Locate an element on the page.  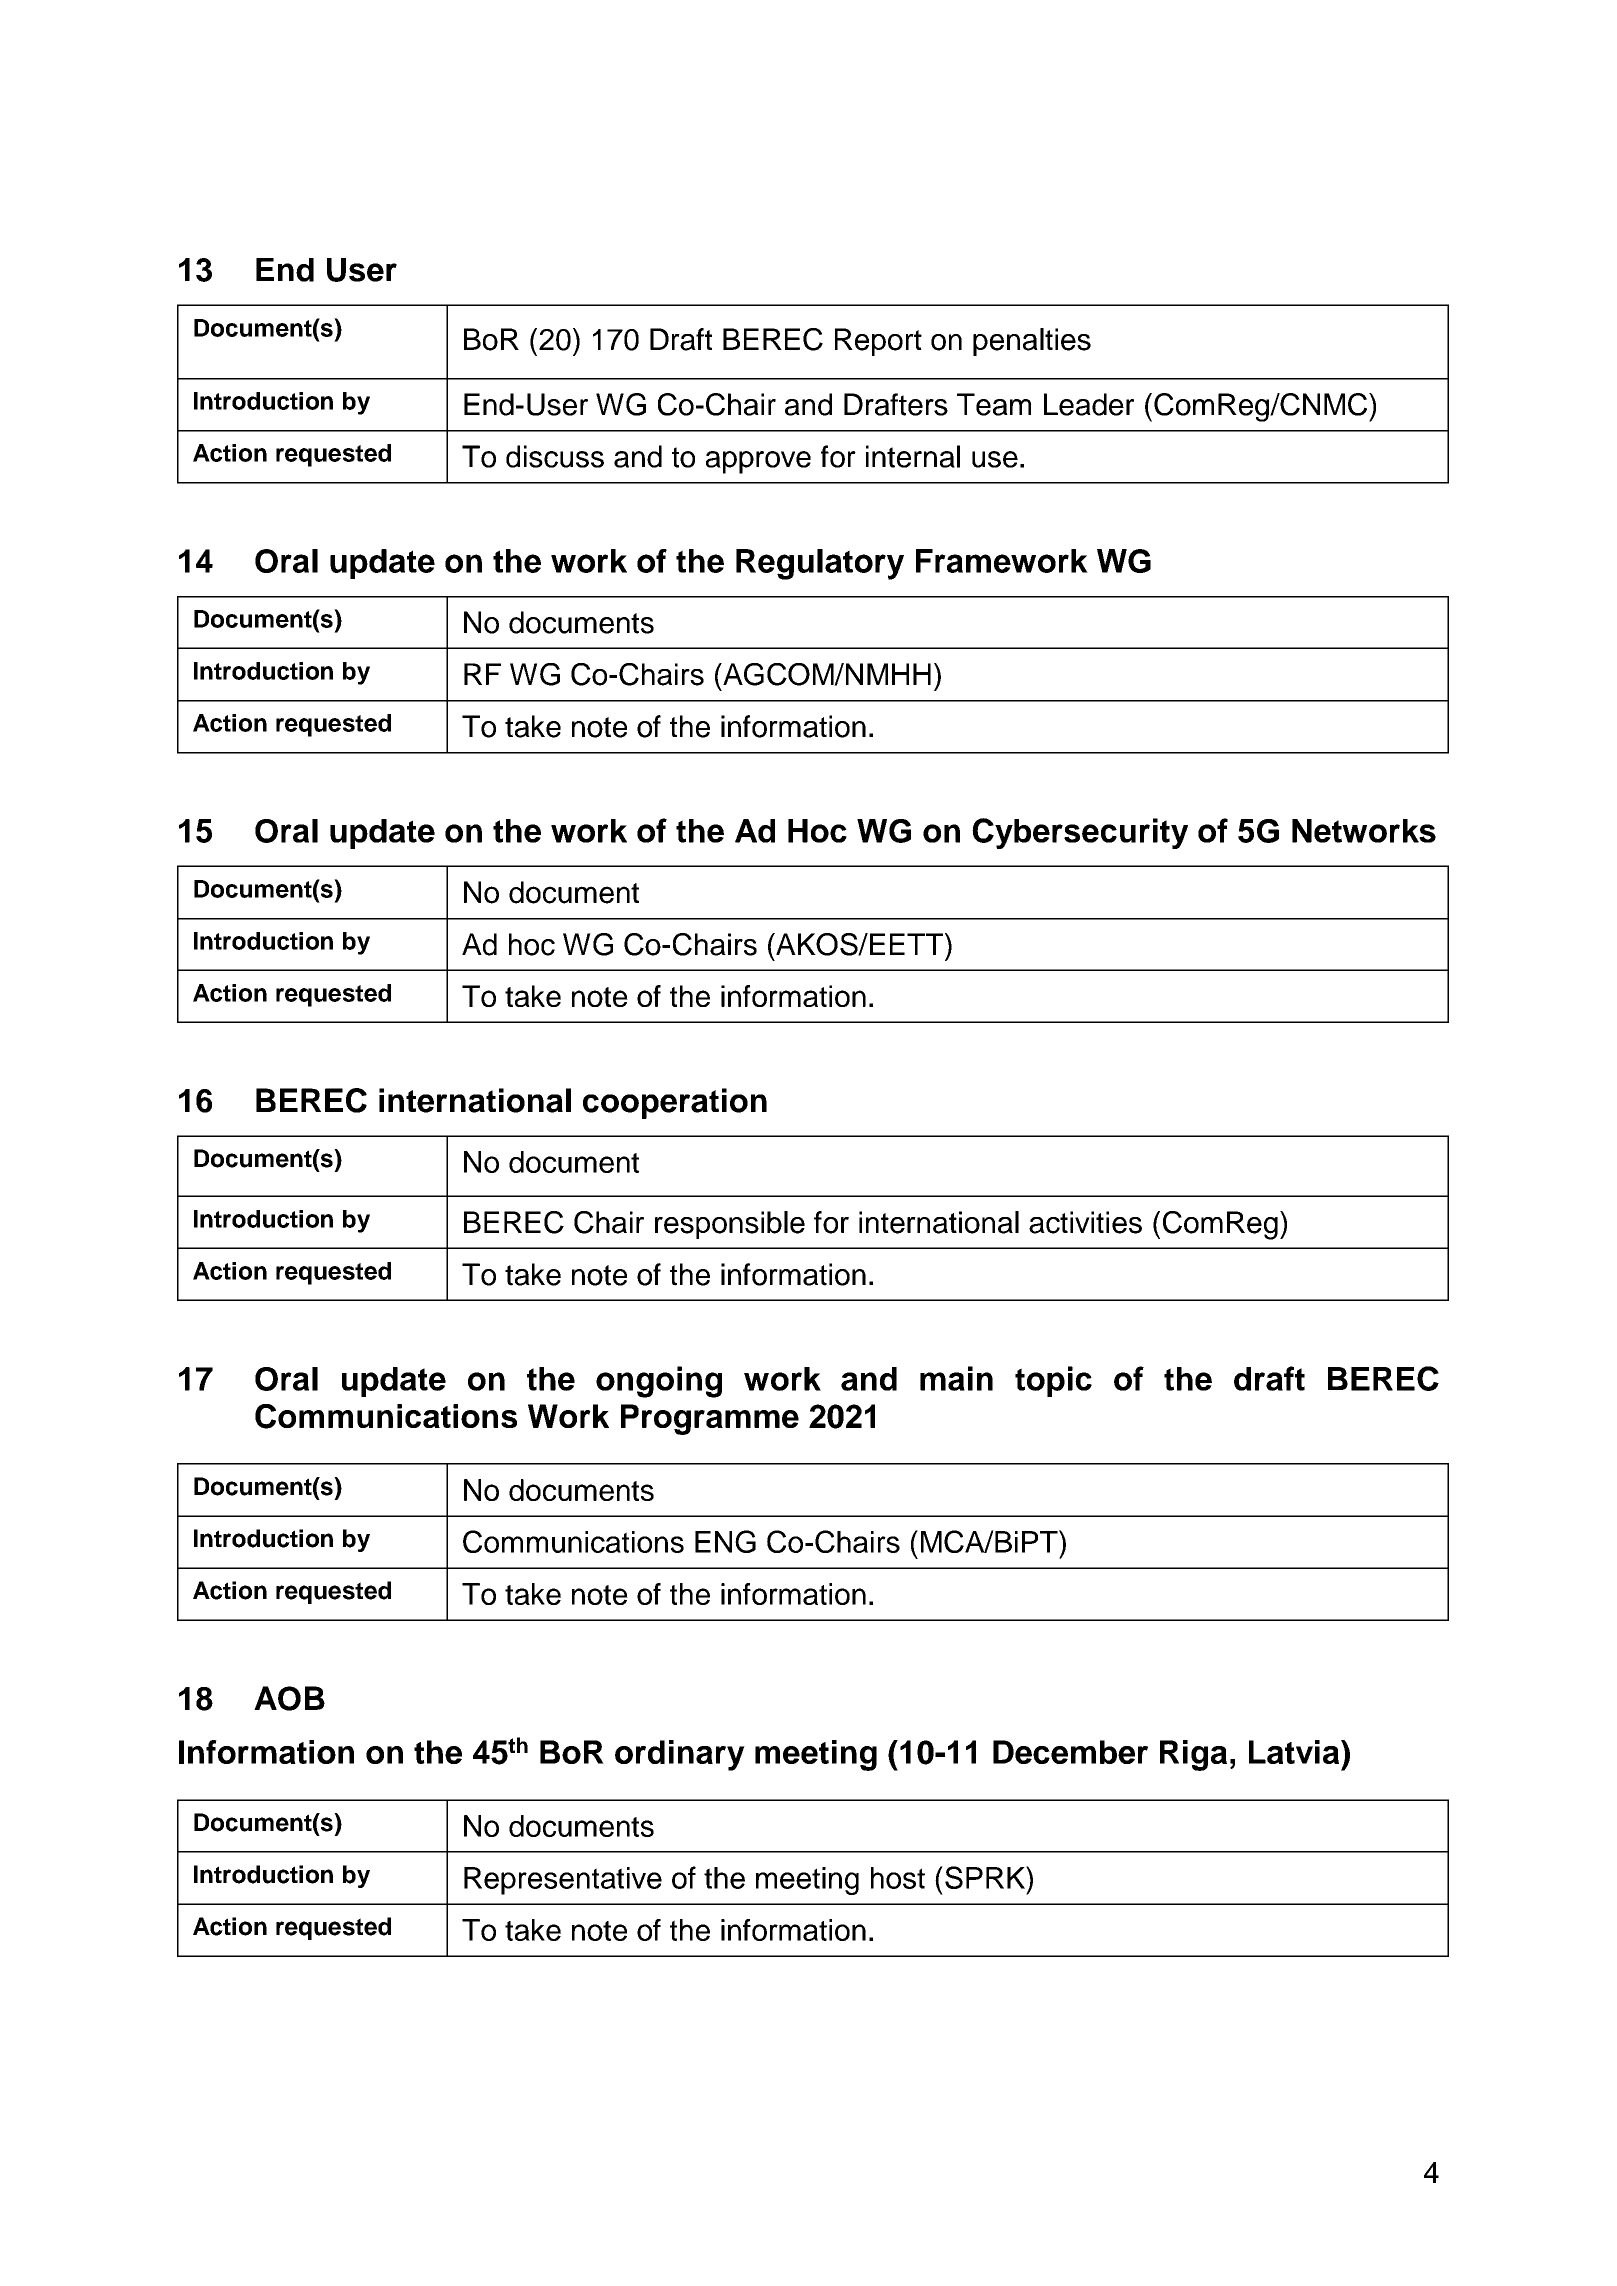
host is located at coordinates (898, 1878).
